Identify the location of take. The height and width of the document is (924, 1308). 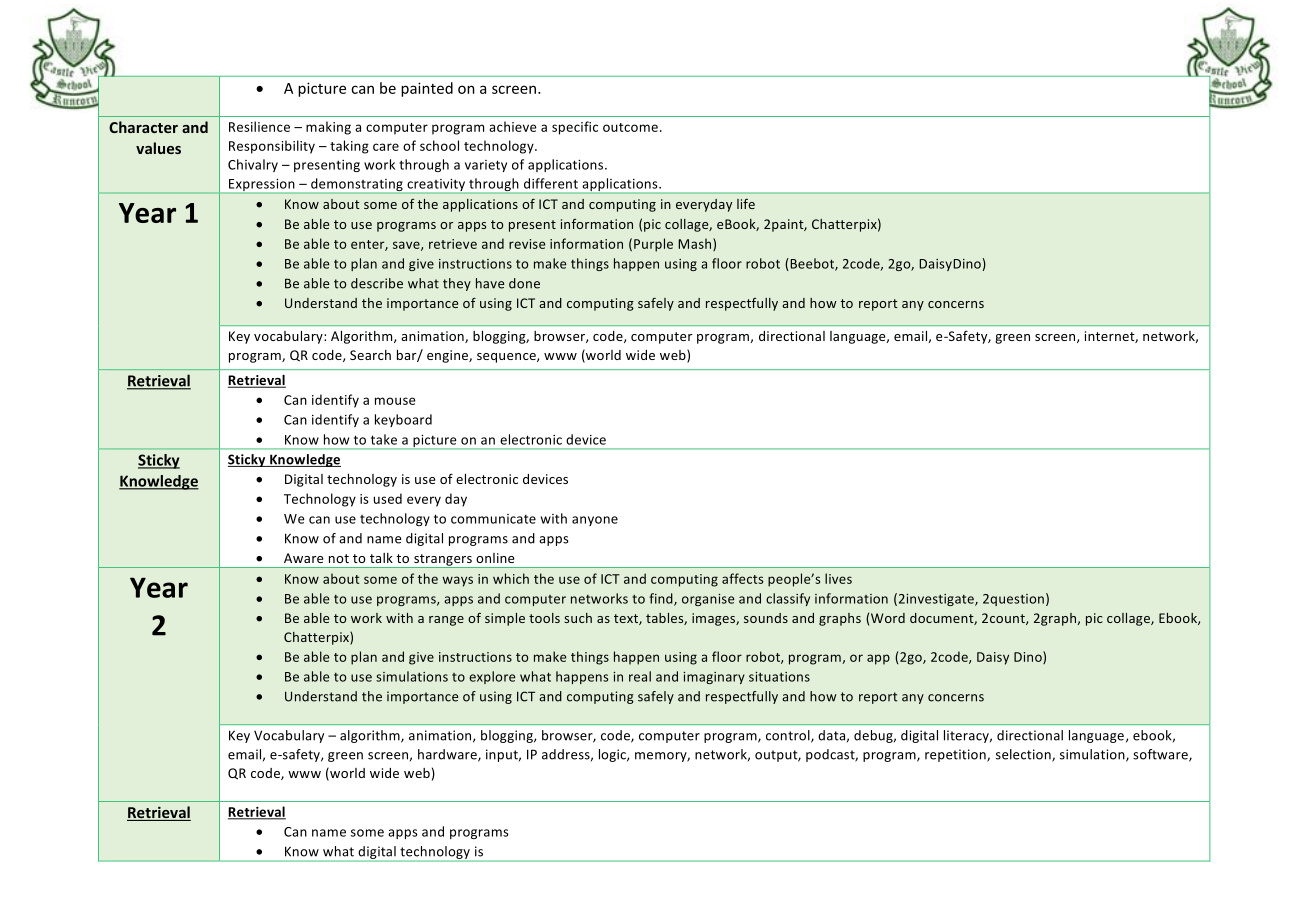
(384, 439).
